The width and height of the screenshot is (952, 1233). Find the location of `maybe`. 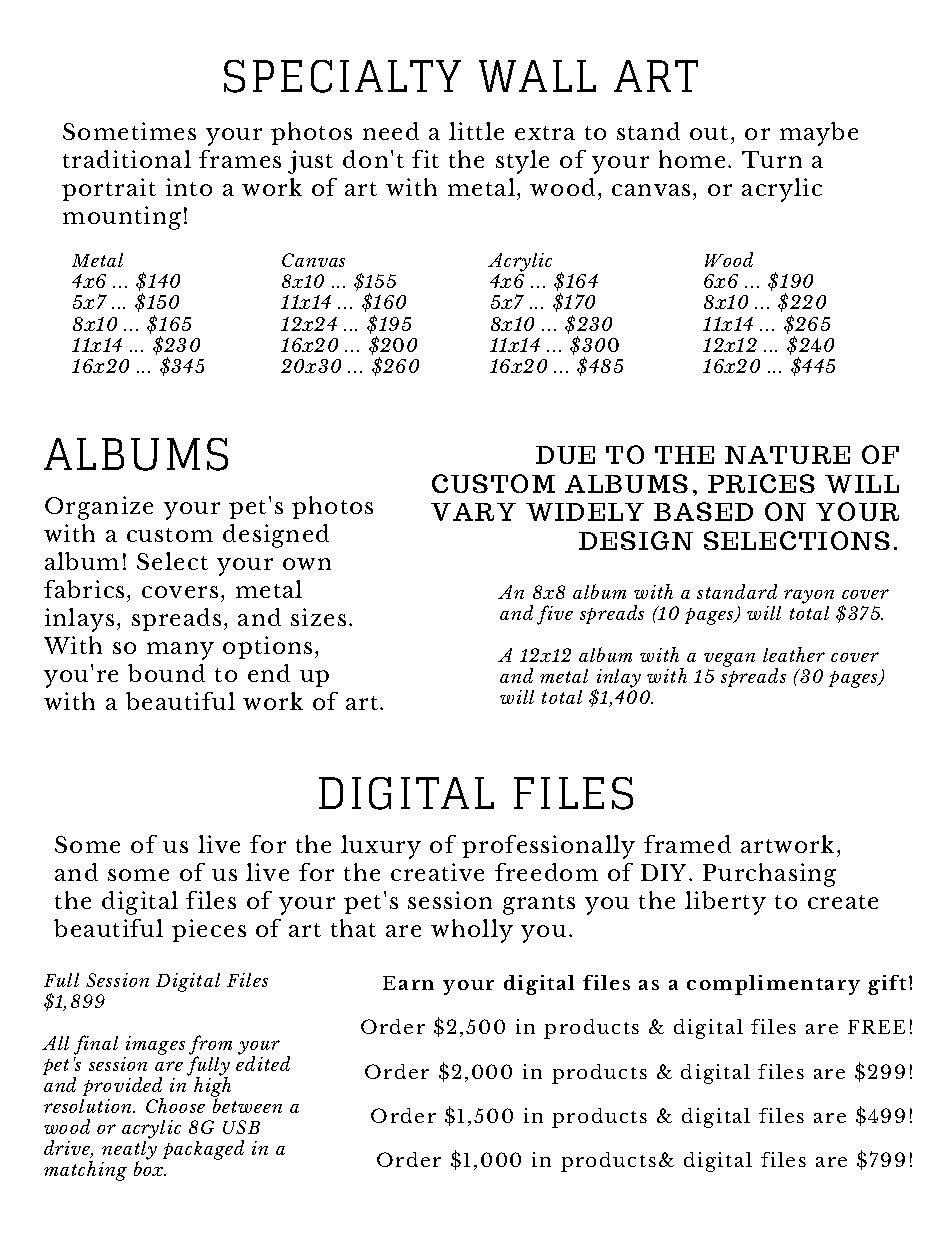

maybe is located at coordinates (819, 134).
